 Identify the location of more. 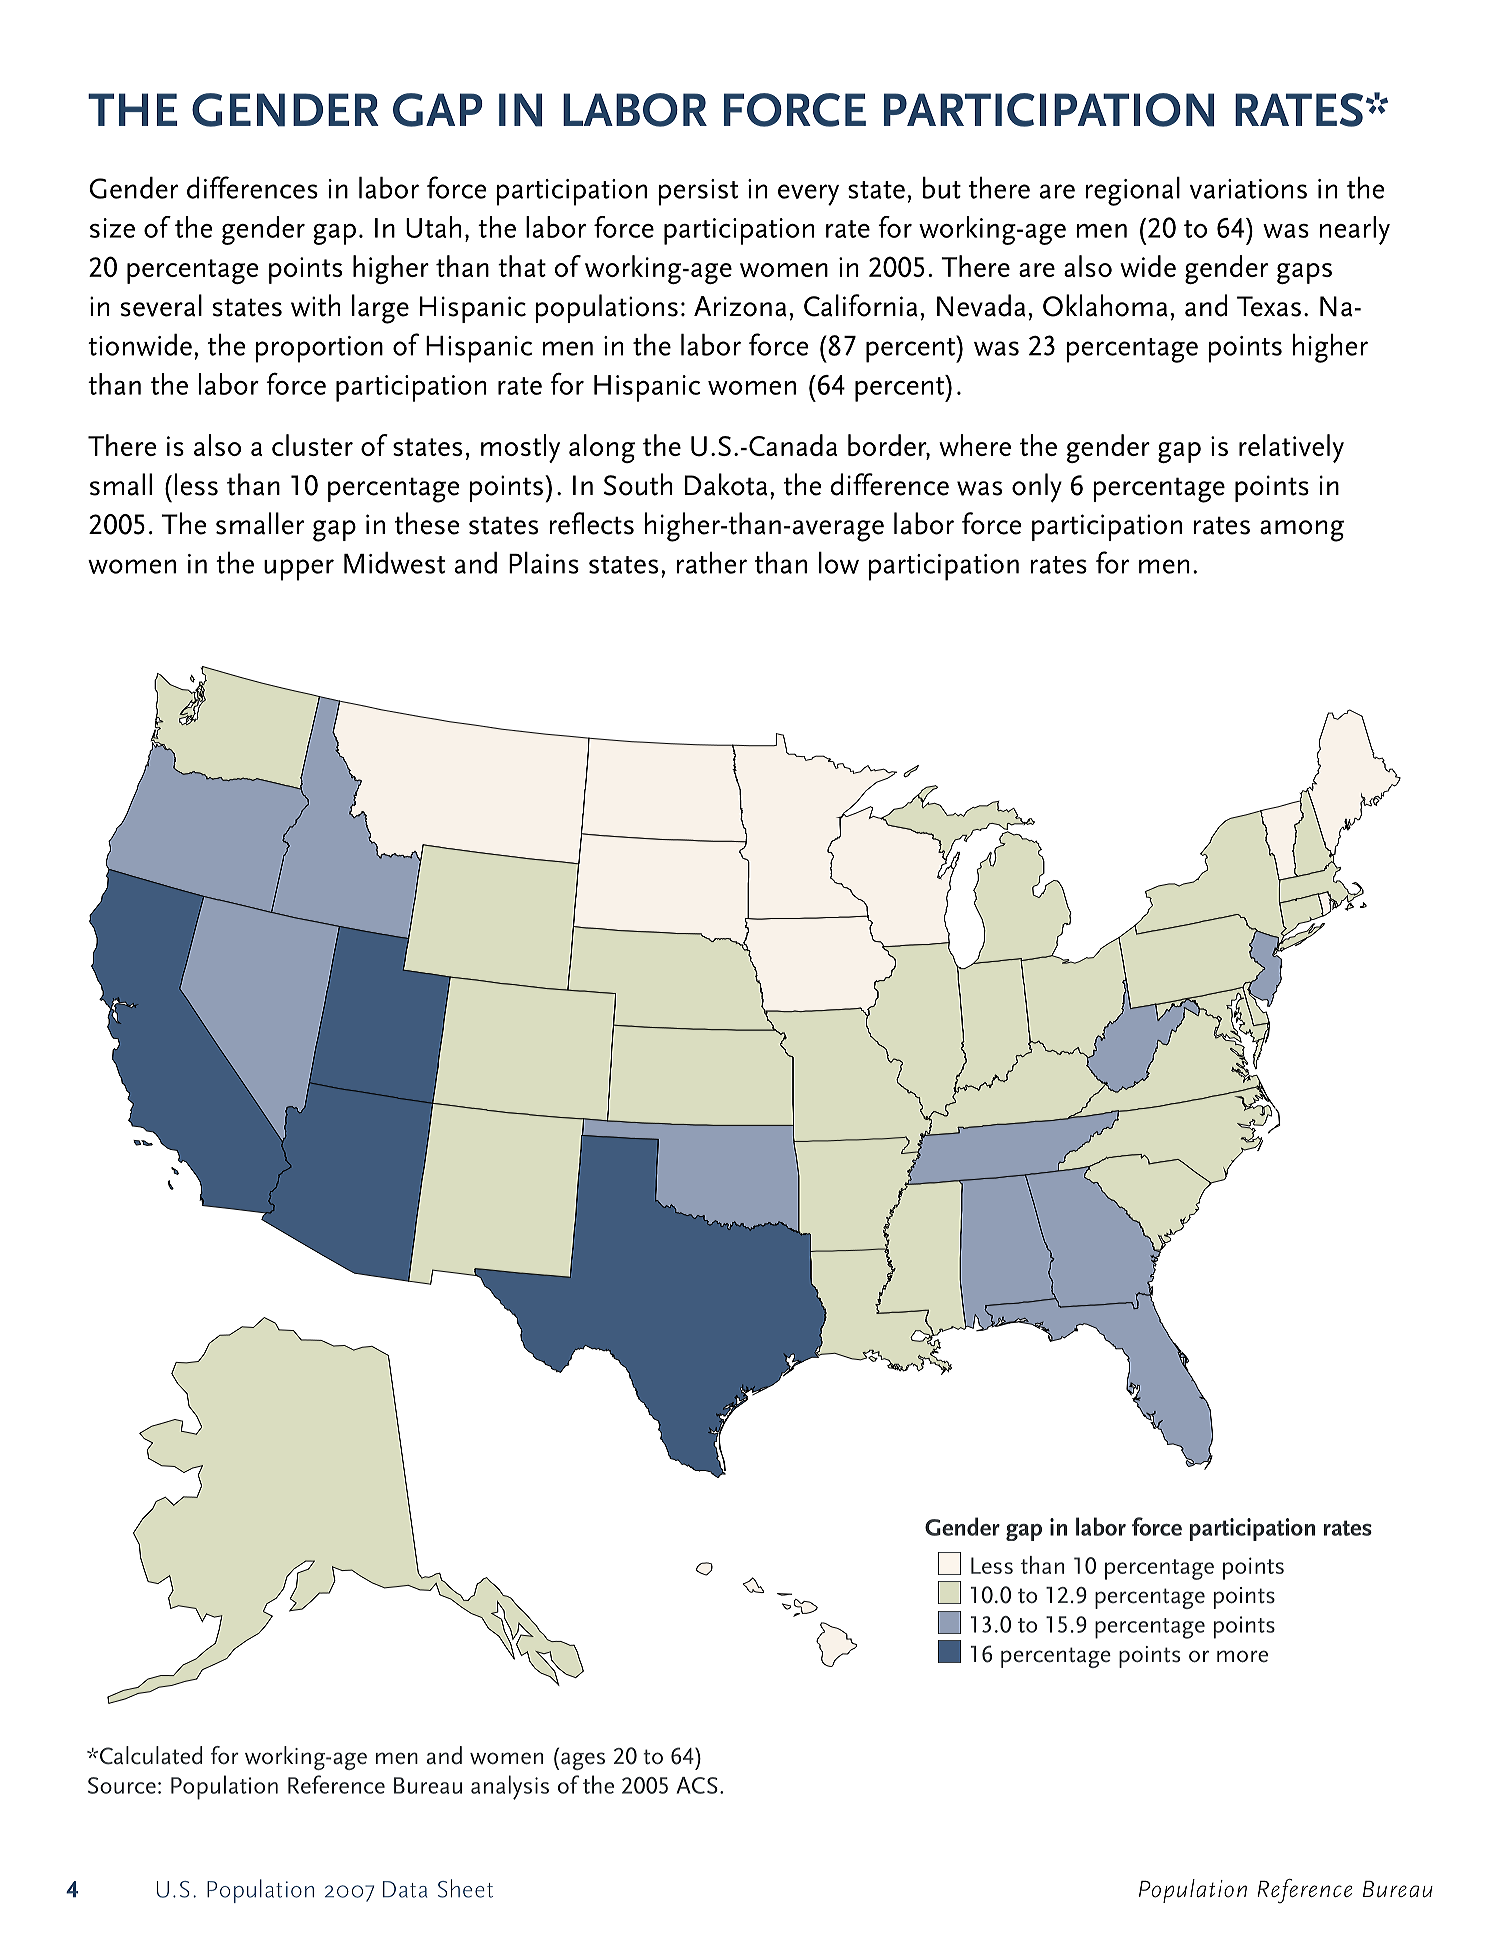
(1242, 1656).
